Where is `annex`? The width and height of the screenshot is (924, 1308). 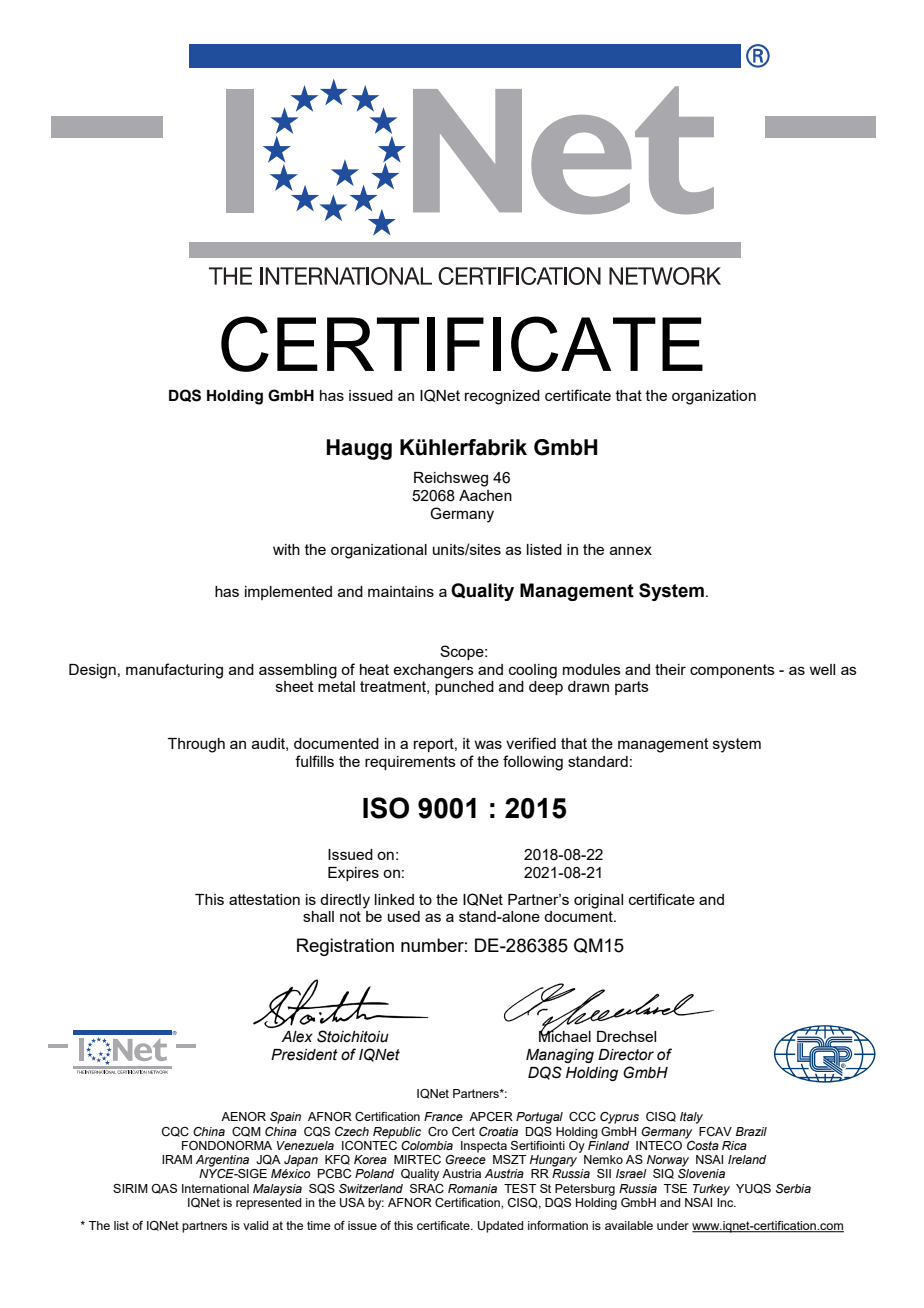
annex is located at coordinates (631, 550).
